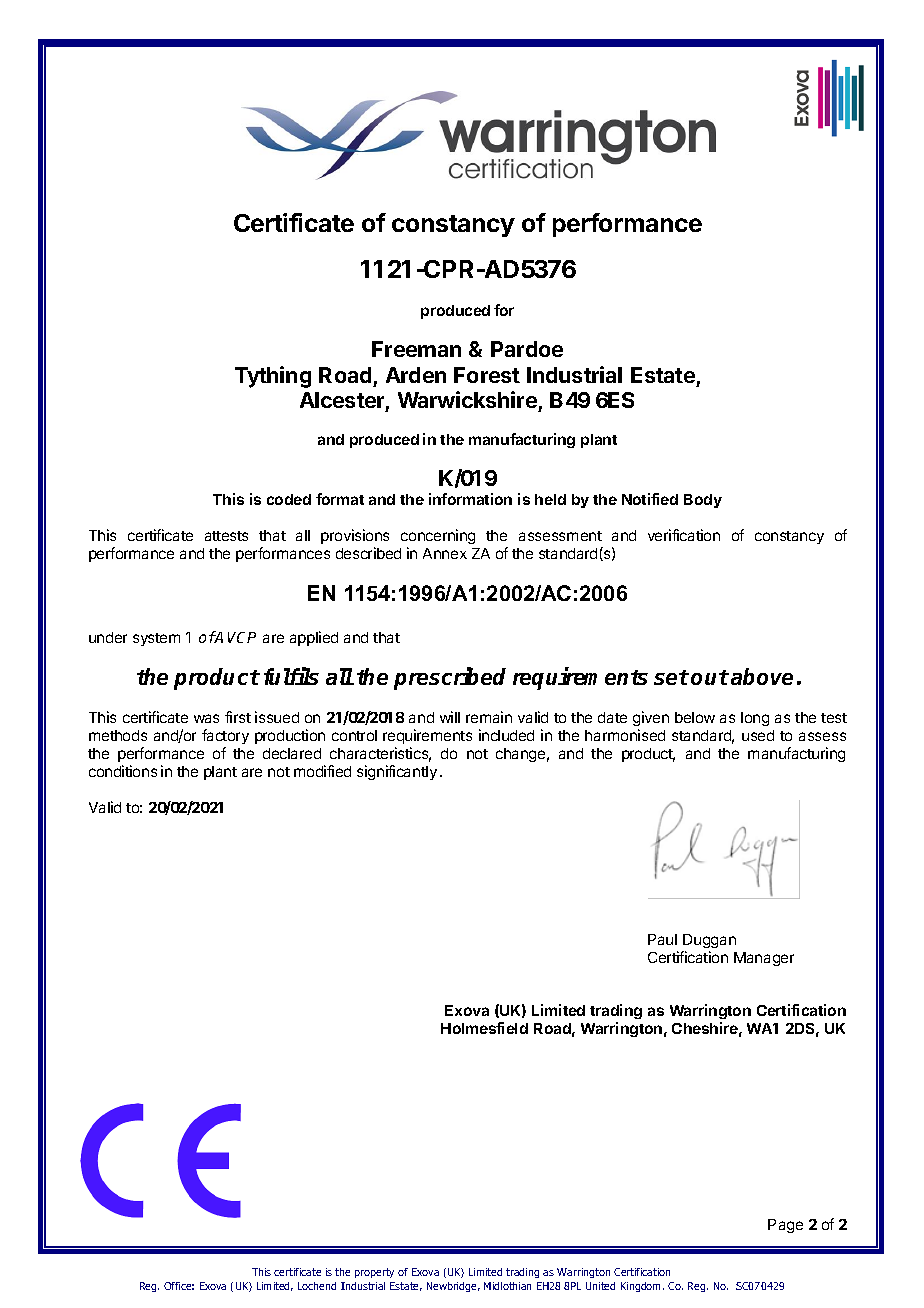 Image resolution: width=924 pixels, height=1308 pixels. I want to click on Body, so click(703, 501).
